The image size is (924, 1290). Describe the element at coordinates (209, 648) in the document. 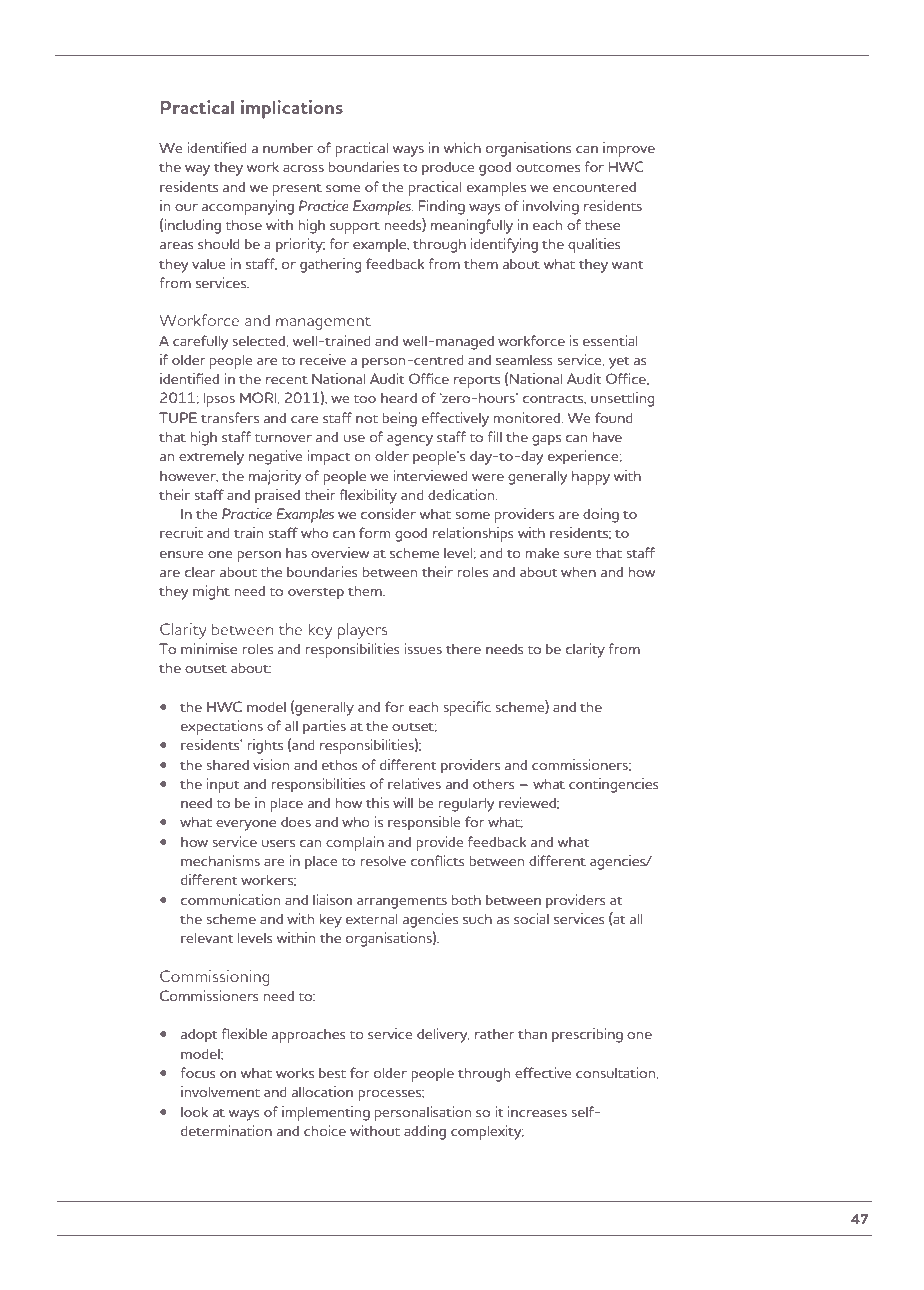

I see `minimise` at that location.
